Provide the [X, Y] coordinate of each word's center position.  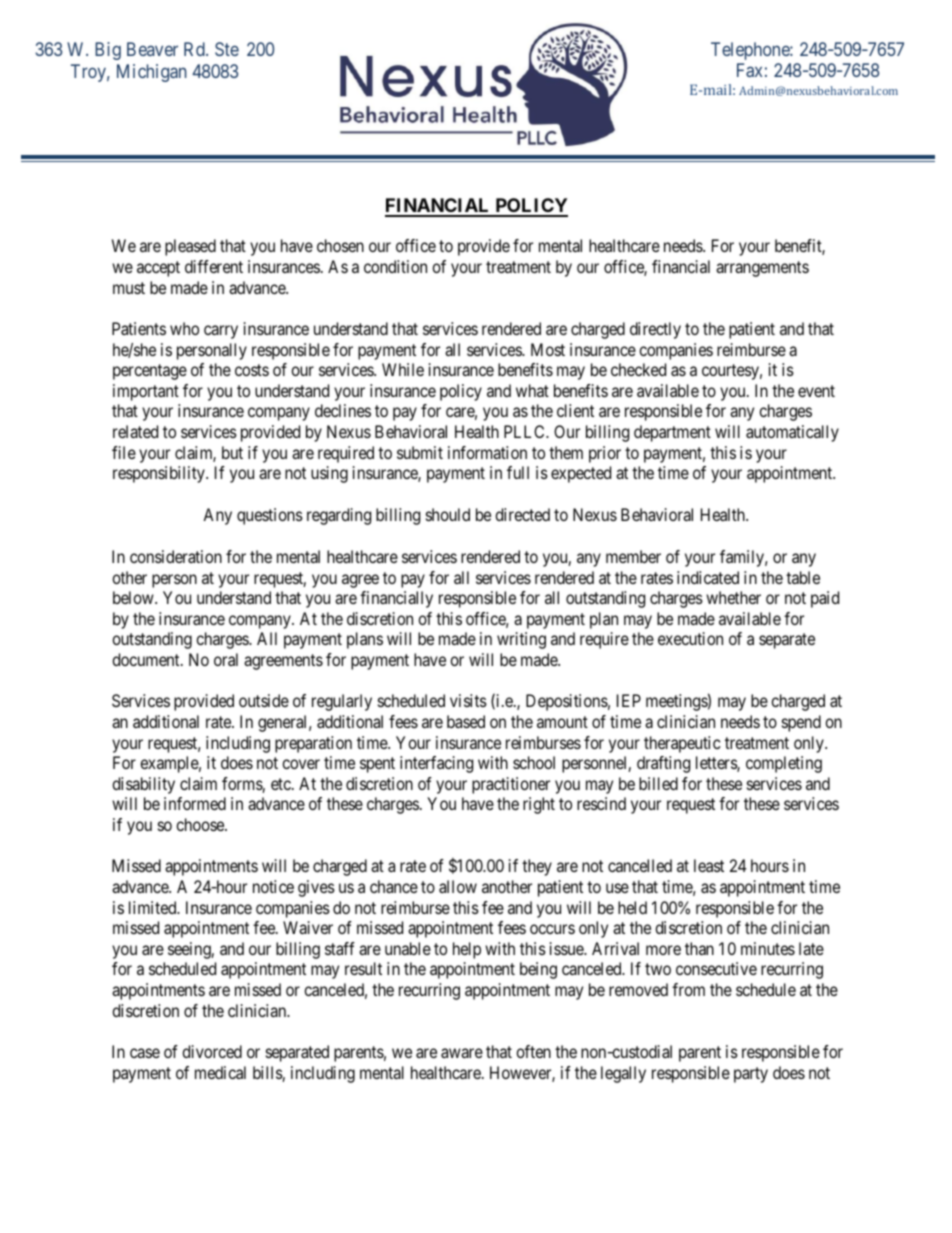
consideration [176, 556]
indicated [708, 577]
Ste [227, 49]
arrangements [762, 269]
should [448, 514]
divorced [212, 1051]
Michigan [152, 73]
